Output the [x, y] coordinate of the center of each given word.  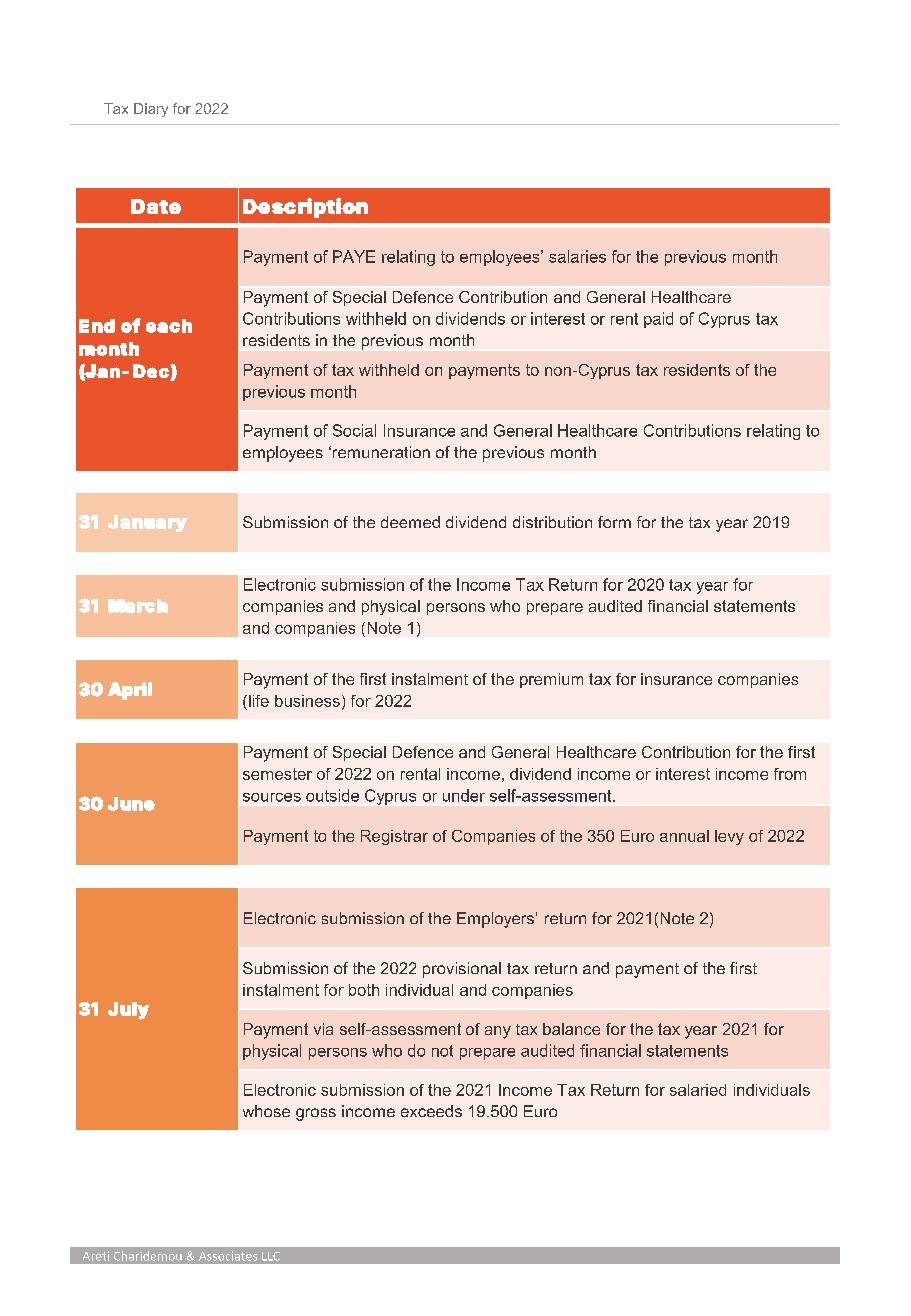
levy [729, 837]
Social [354, 430]
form [614, 522]
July [128, 1011]
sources [272, 797]
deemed [410, 522]
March [138, 606]
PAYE [354, 256]
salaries [577, 256]
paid [658, 320]
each [169, 326]
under [464, 795]
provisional [462, 970]
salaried [698, 1090]
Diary [151, 110]
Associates [228, 1256]
